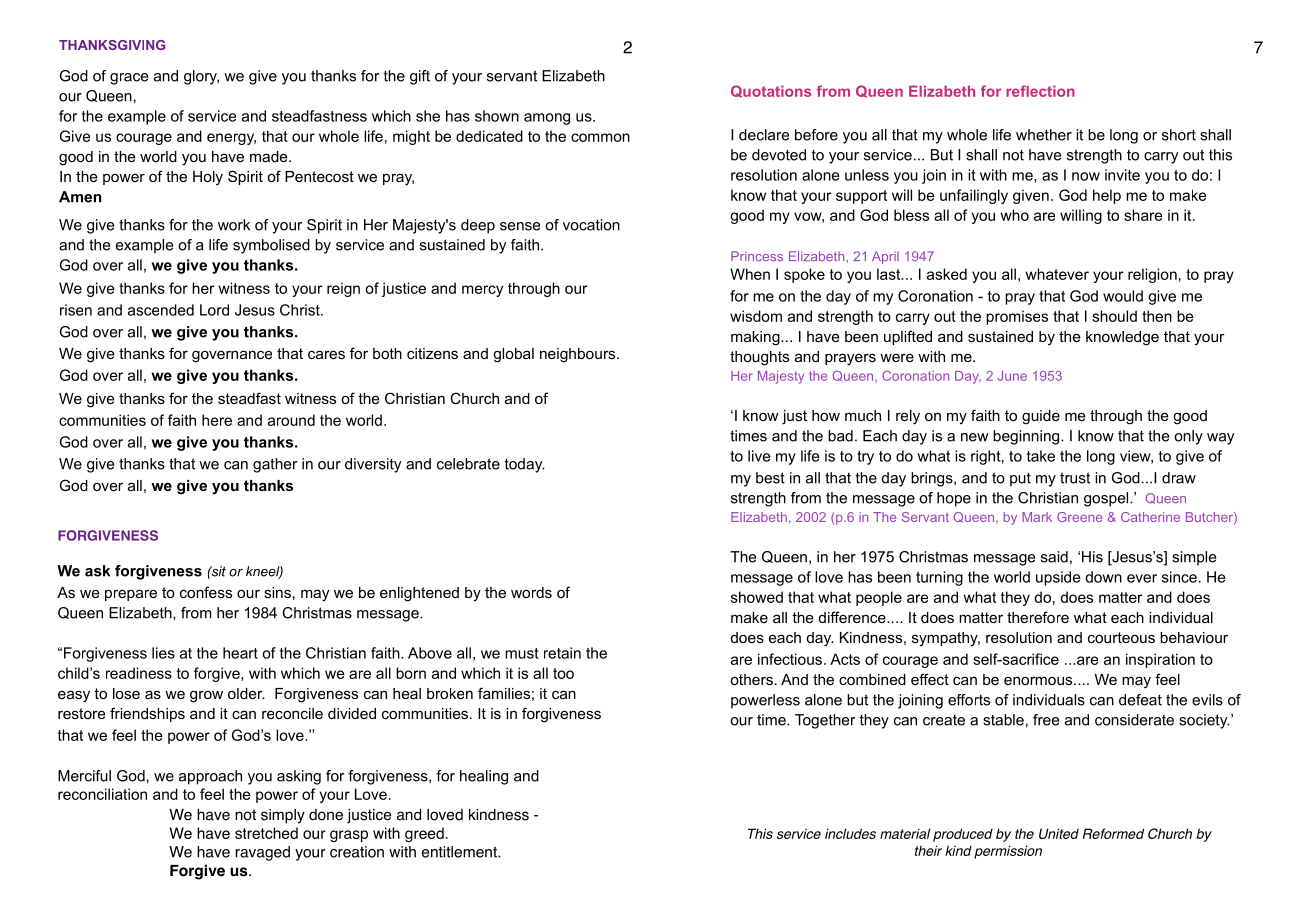 This screenshot has width=1308, height=924. What do you see at coordinates (547, 119) in the screenshot?
I see `among` at bounding box center [547, 119].
